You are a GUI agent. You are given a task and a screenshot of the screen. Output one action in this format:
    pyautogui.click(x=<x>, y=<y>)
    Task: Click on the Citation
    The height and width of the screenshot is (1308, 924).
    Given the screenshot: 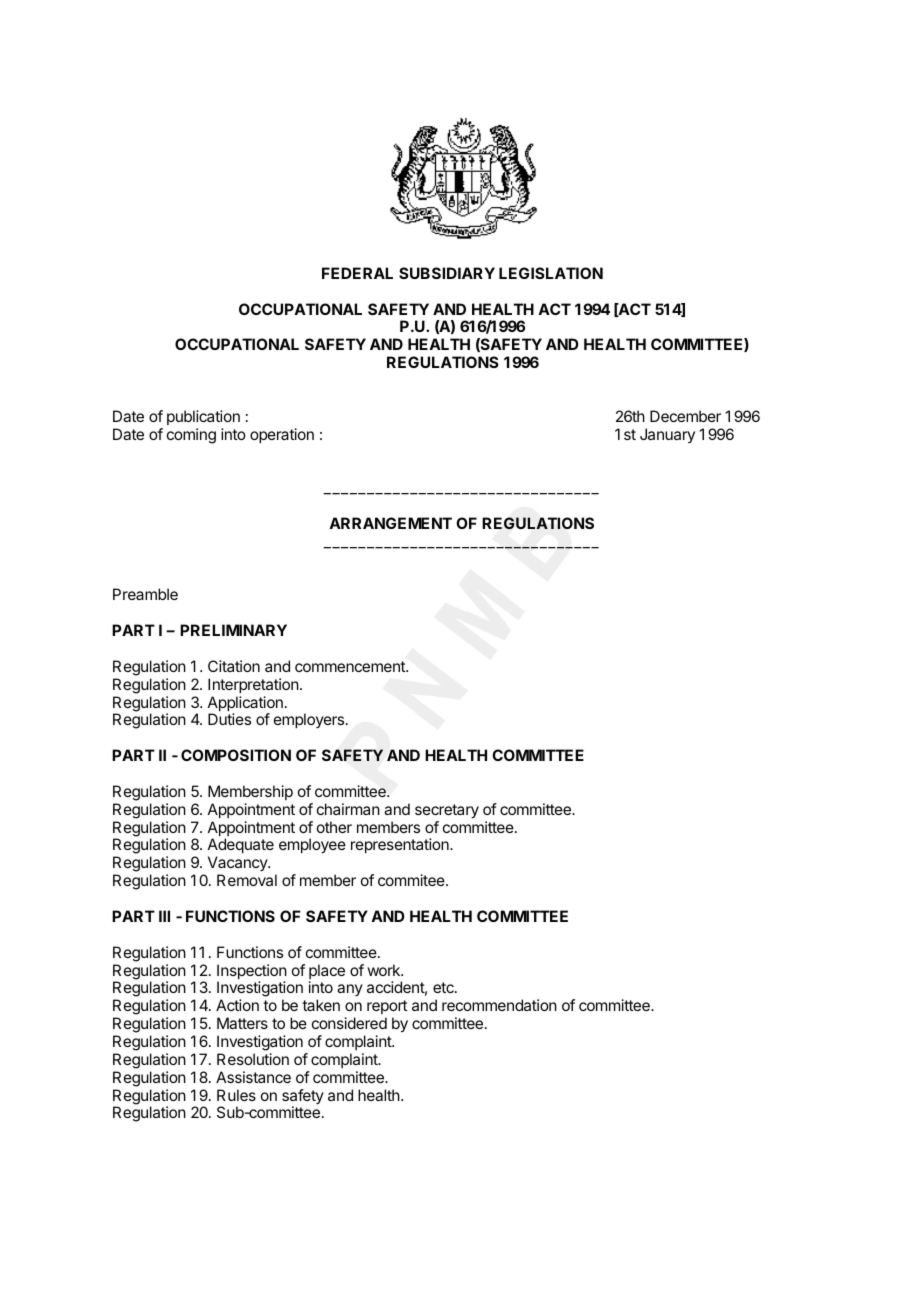 What is the action you would take?
    pyautogui.click(x=234, y=666)
